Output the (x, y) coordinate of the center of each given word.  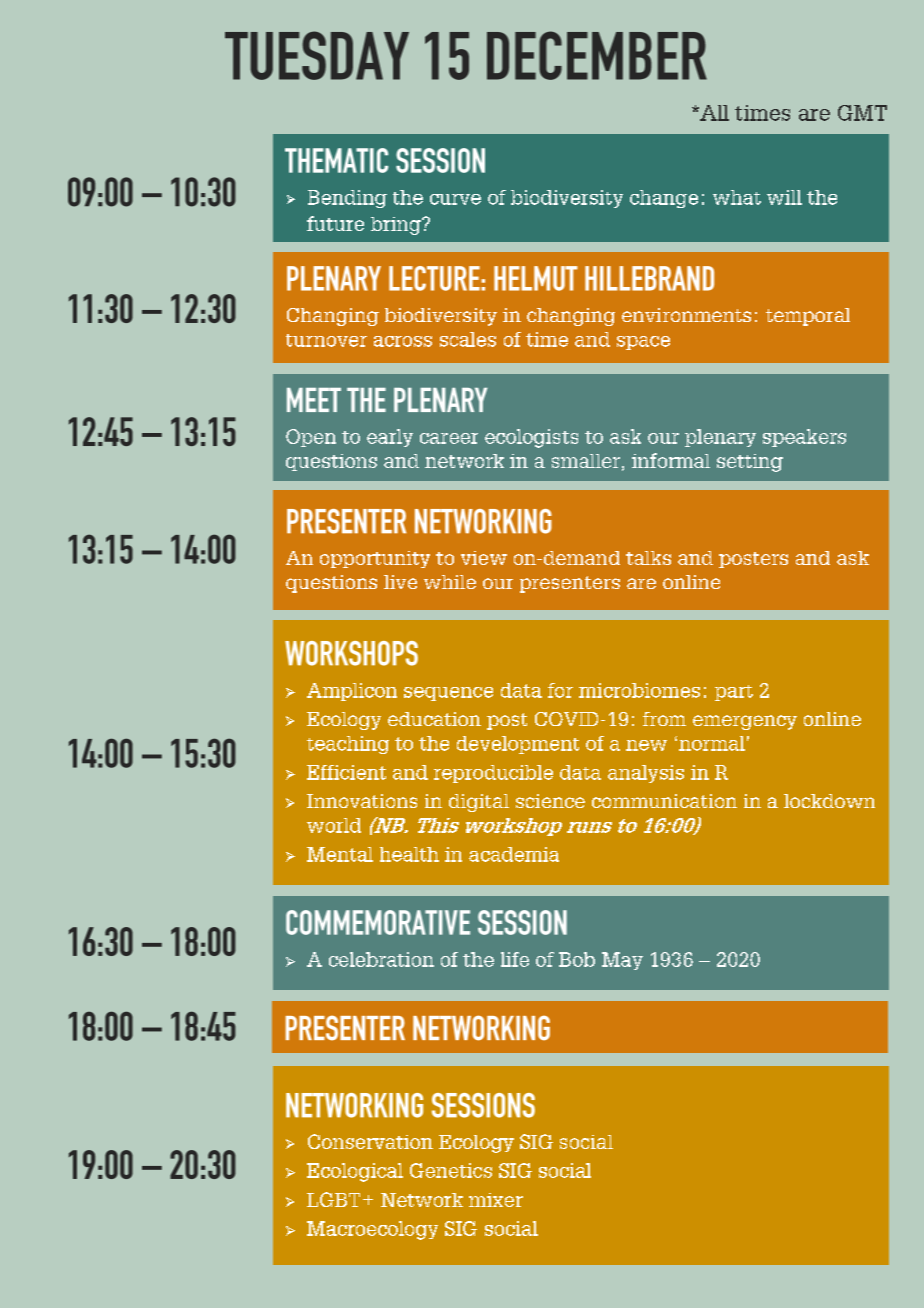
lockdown (829, 801)
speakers (804, 438)
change (664, 199)
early (390, 438)
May (622, 961)
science (550, 801)
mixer (496, 1200)
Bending (347, 199)
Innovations (362, 801)
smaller (586, 461)
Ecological (355, 1172)
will (784, 197)
